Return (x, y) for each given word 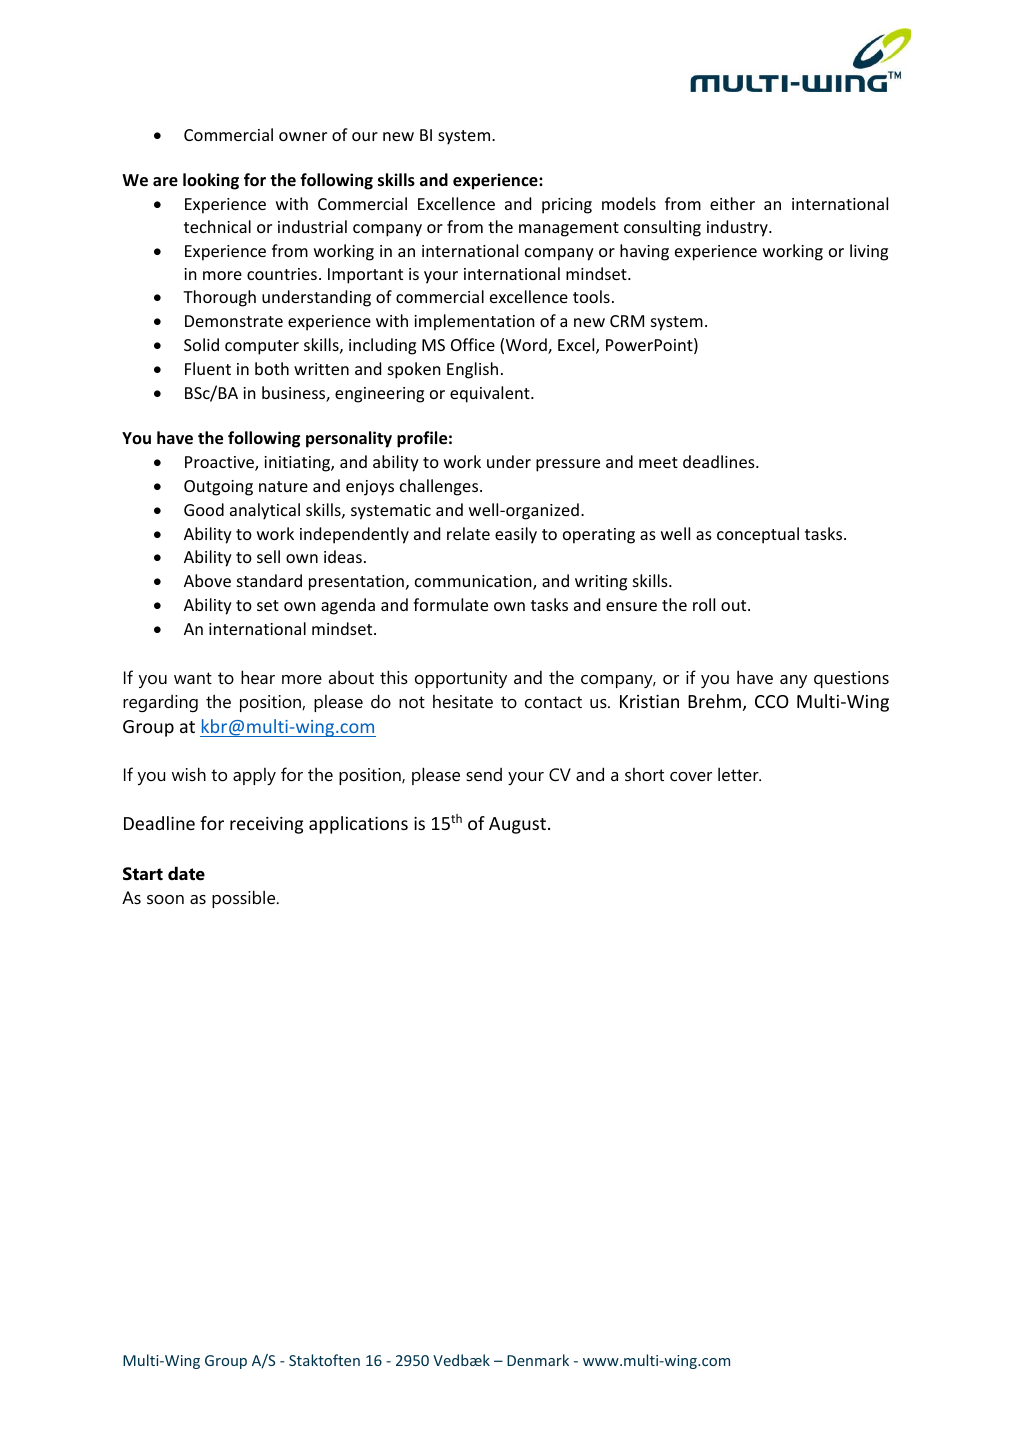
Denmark (538, 1360)
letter (739, 774)
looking (211, 181)
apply (254, 776)
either (732, 203)
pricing (567, 206)
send (484, 774)
